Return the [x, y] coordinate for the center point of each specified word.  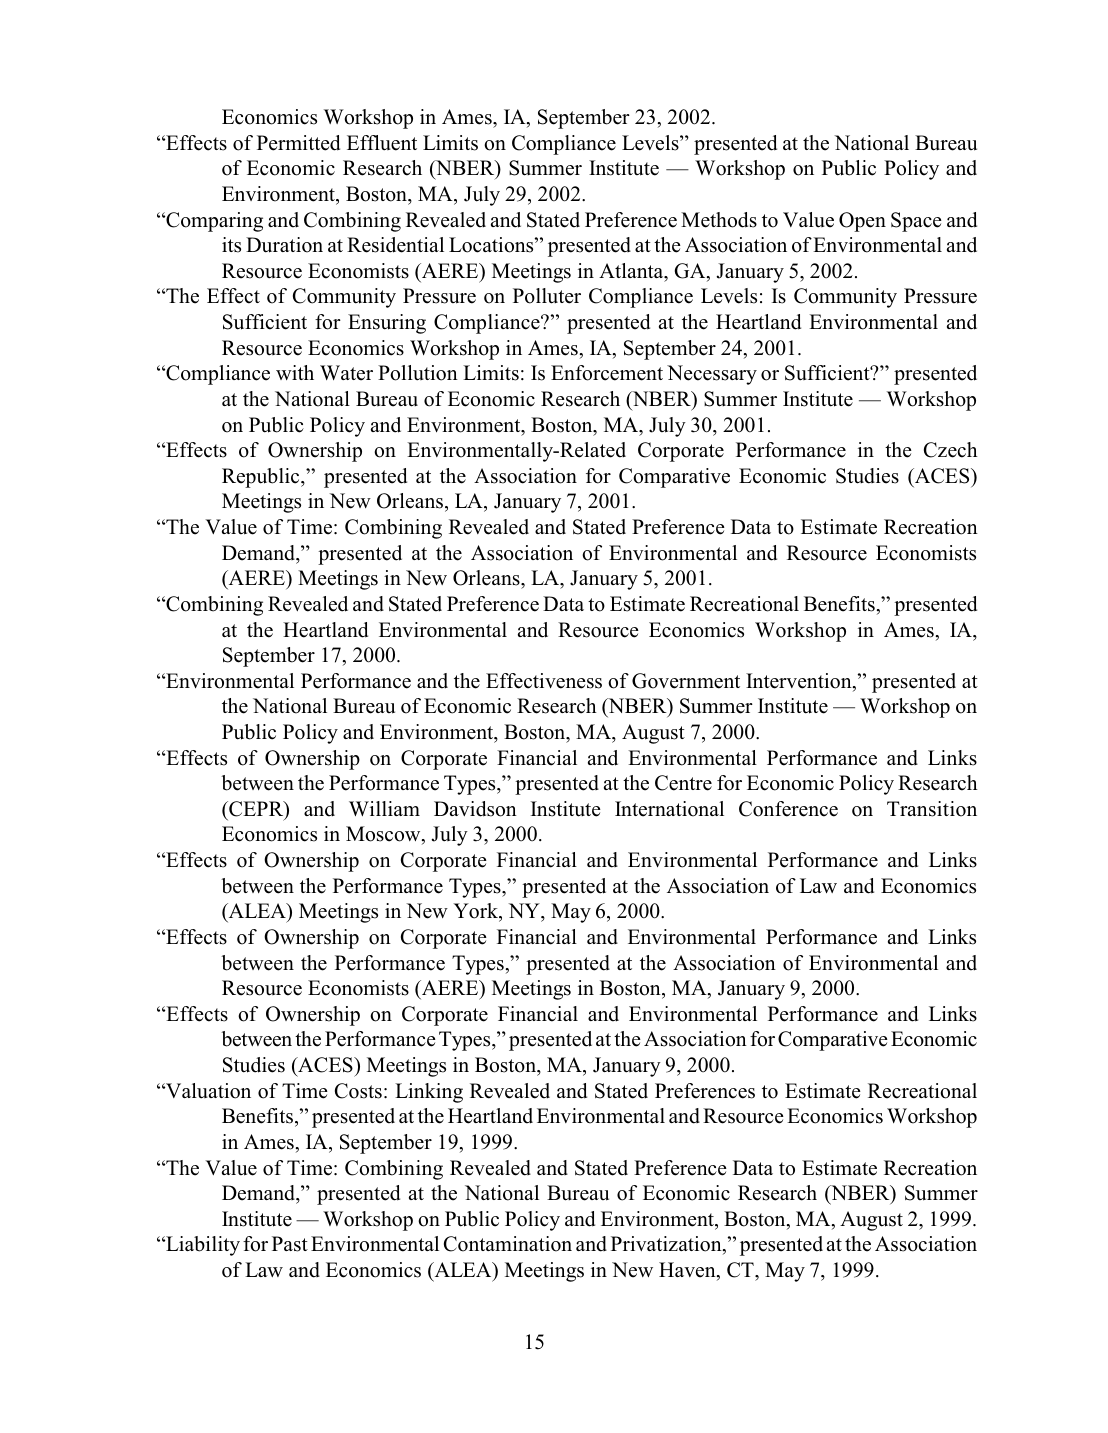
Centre [683, 783]
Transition [932, 809]
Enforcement [607, 373]
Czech [951, 450]
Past [290, 1244]
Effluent [382, 143]
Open [862, 222]
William [384, 808]
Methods [719, 220]
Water [346, 373]
